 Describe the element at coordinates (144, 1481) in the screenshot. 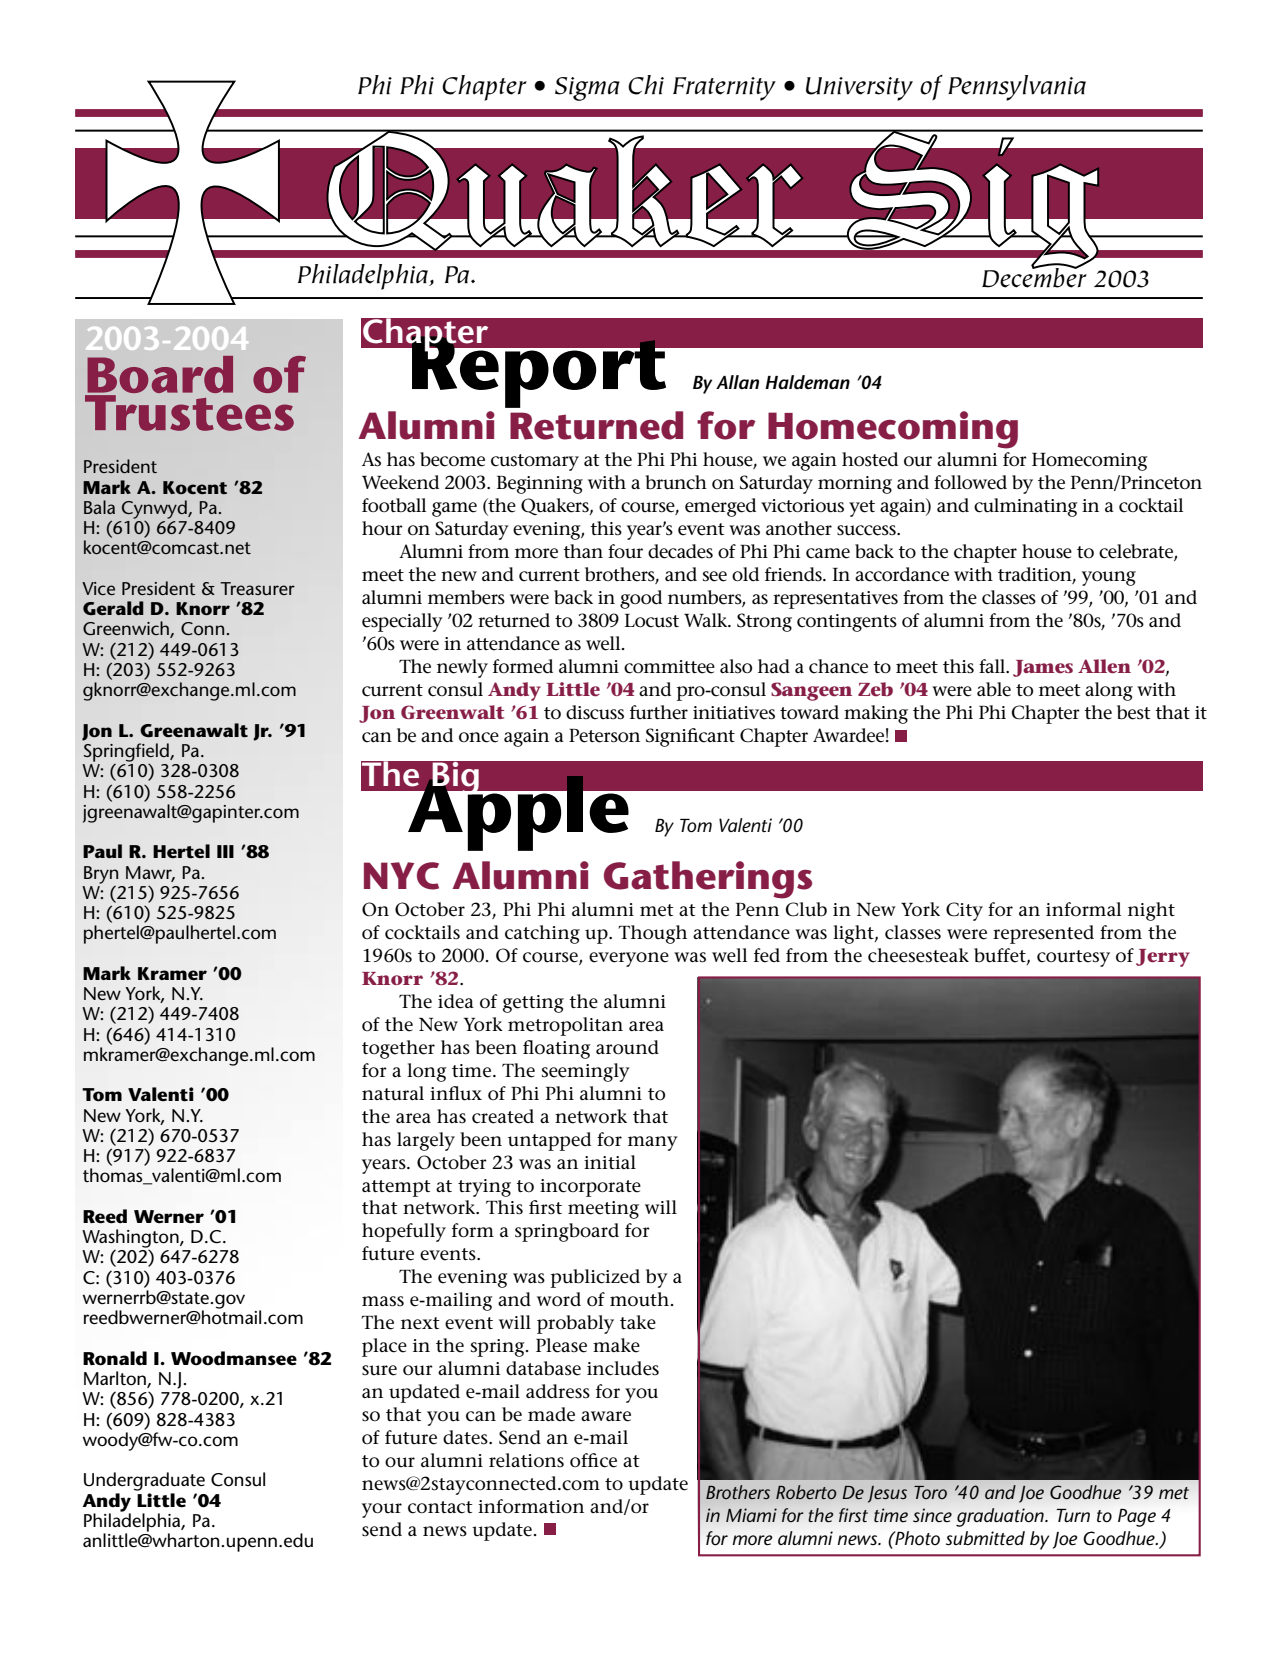

I see `Undergraduate` at that location.
